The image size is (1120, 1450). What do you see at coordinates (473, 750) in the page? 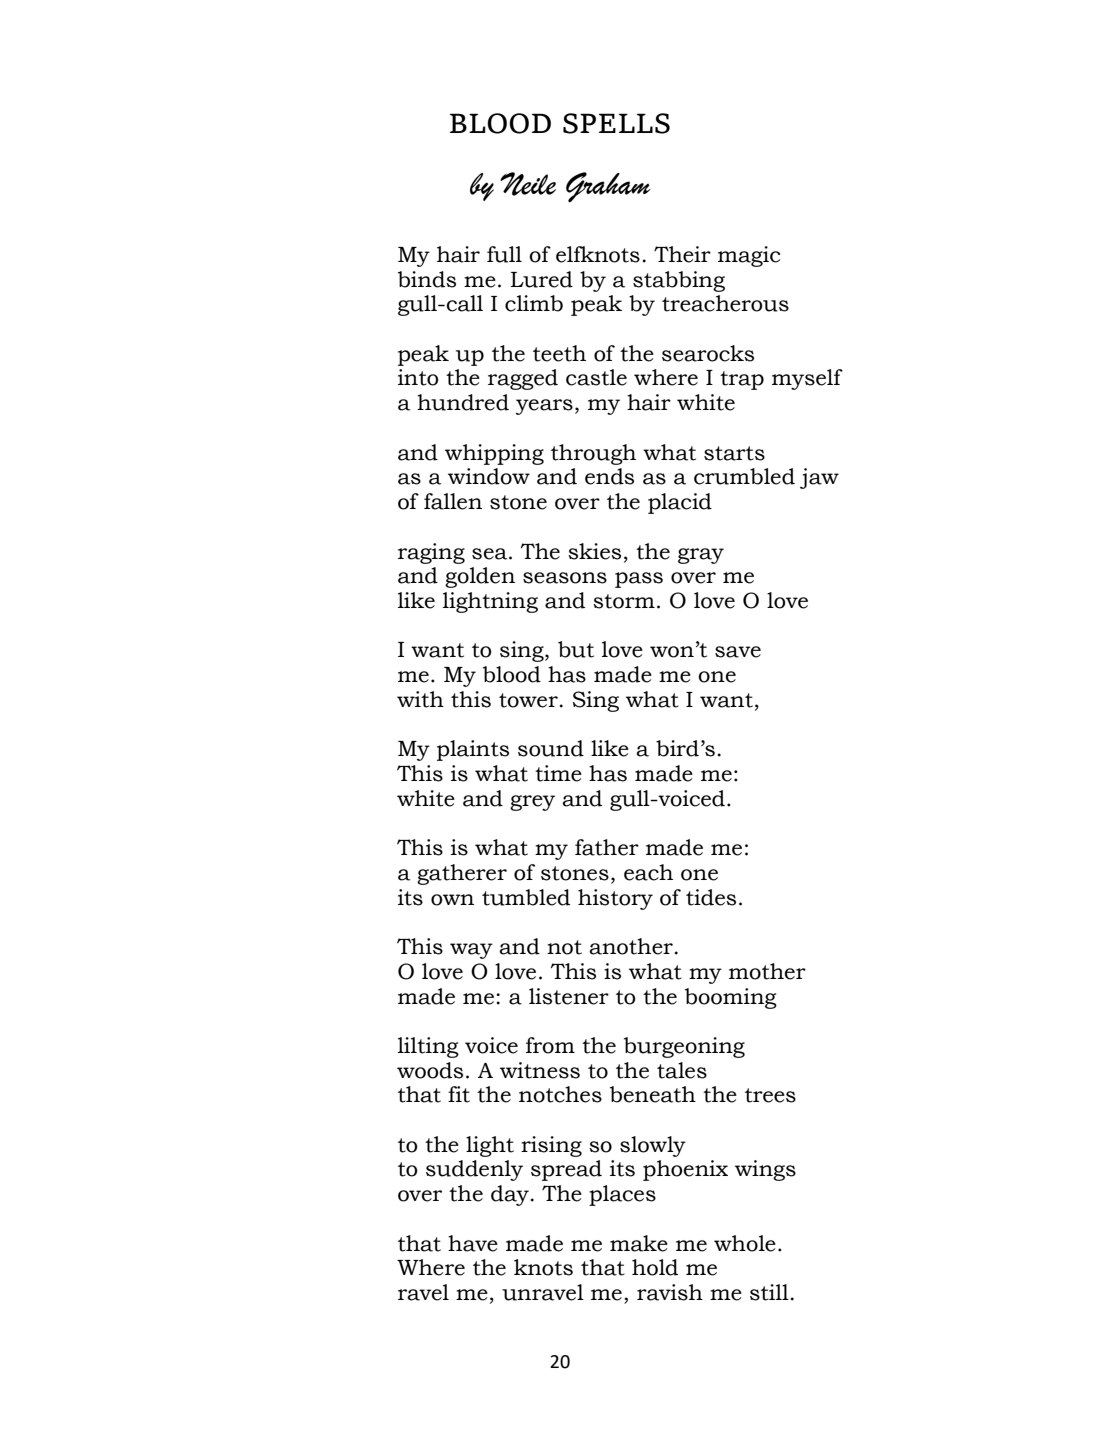
I see `plaints` at bounding box center [473, 750].
